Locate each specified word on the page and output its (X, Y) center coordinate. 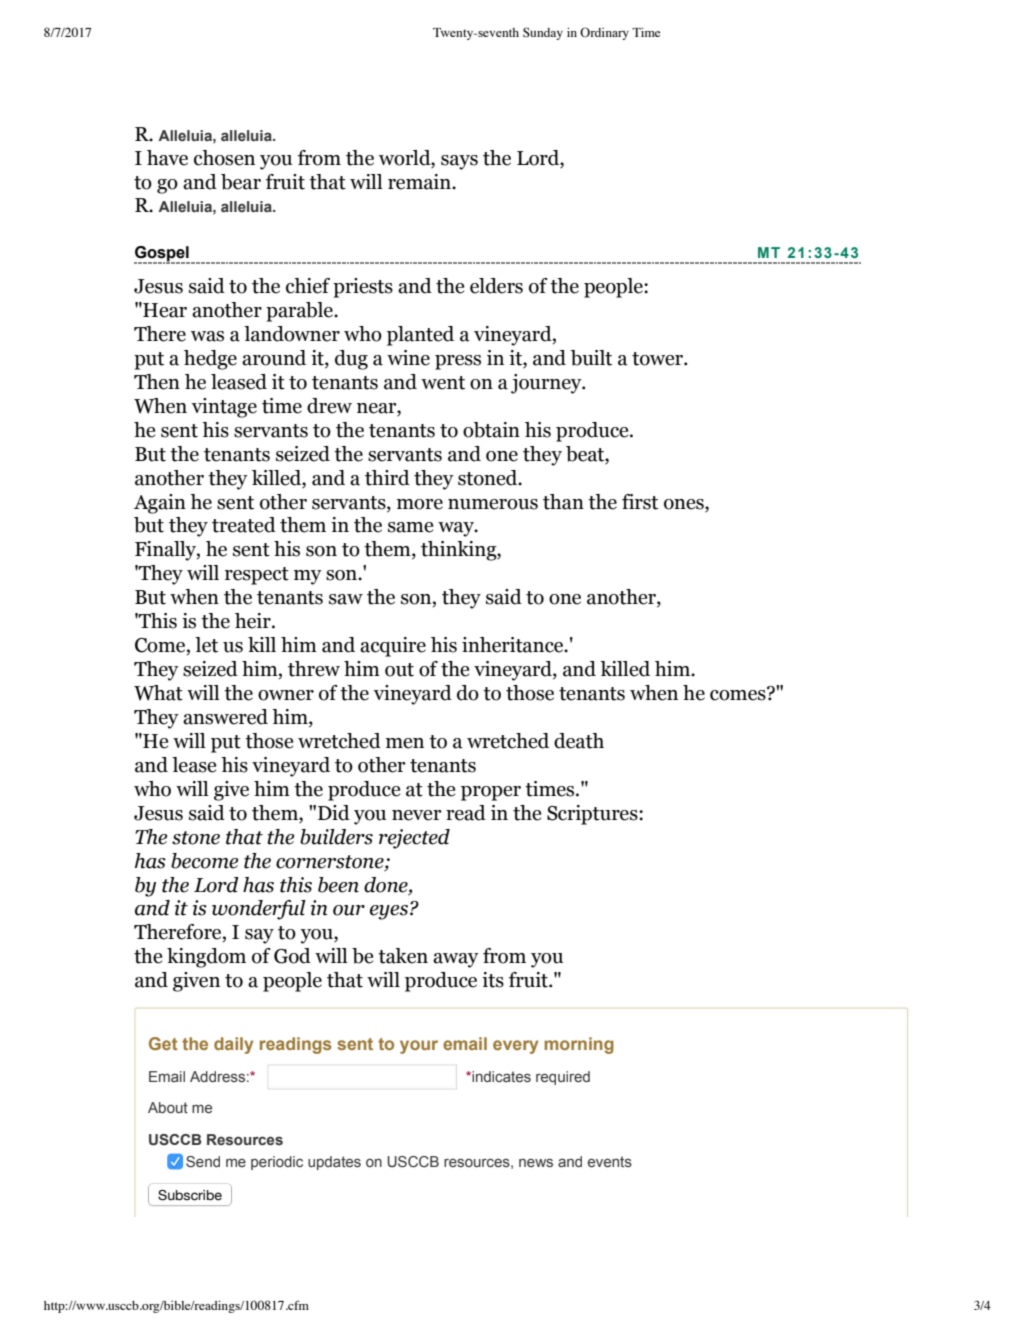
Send (203, 1161)
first (640, 502)
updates (334, 1163)
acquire (393, 647)
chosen (224, 158)
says (459, 162)
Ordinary (604, 33)
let (206, 645)
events (610, 1161)
